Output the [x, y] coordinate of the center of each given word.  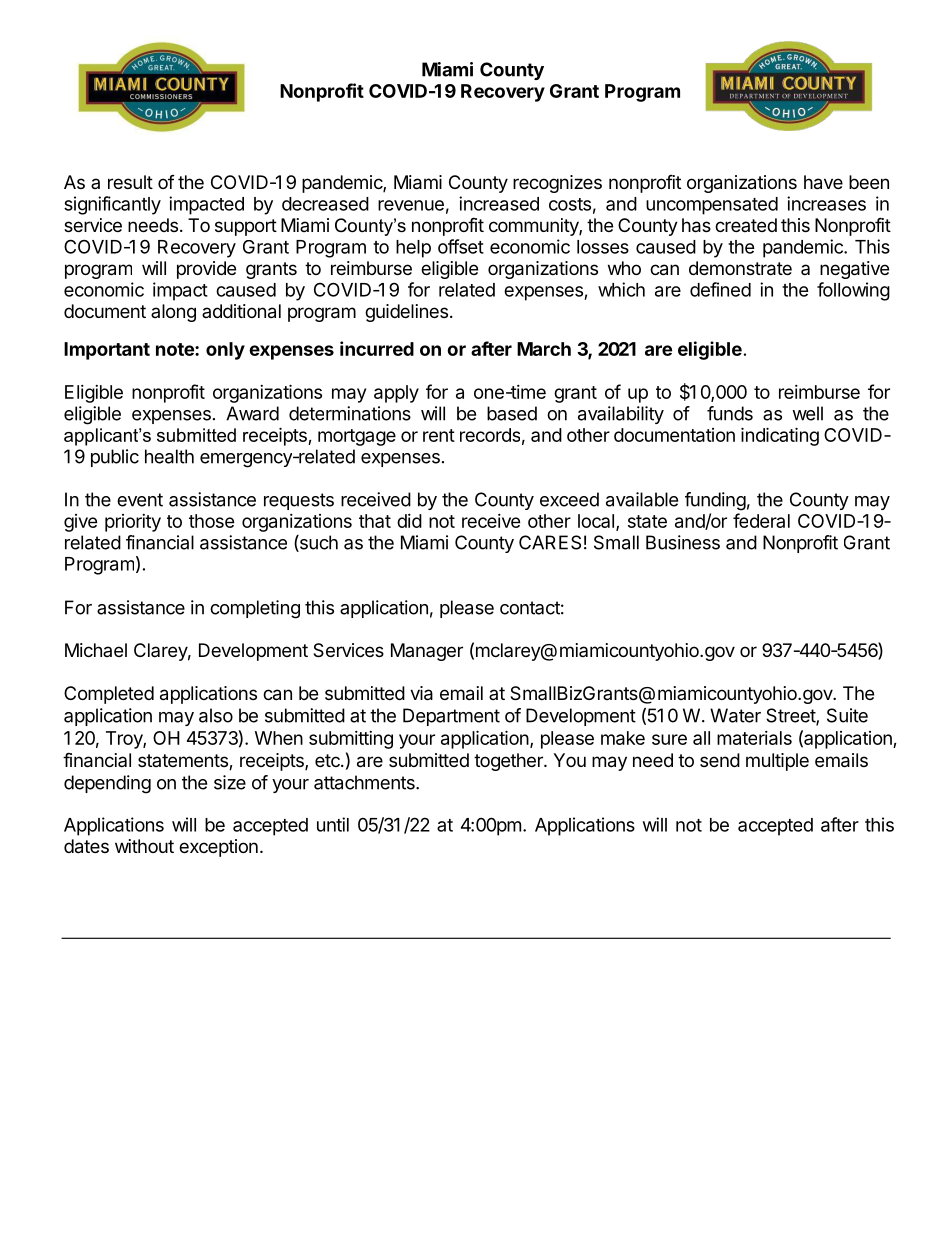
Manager [427, 652]
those [212, 521]
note [176, 349]
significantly [112, 205]
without [144, 846]
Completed [109, 695]
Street [791, 716]
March [544, 349]
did [409, 521]
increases [826, 203]
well [807, 413]
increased [499, 203]
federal [761, 520]
